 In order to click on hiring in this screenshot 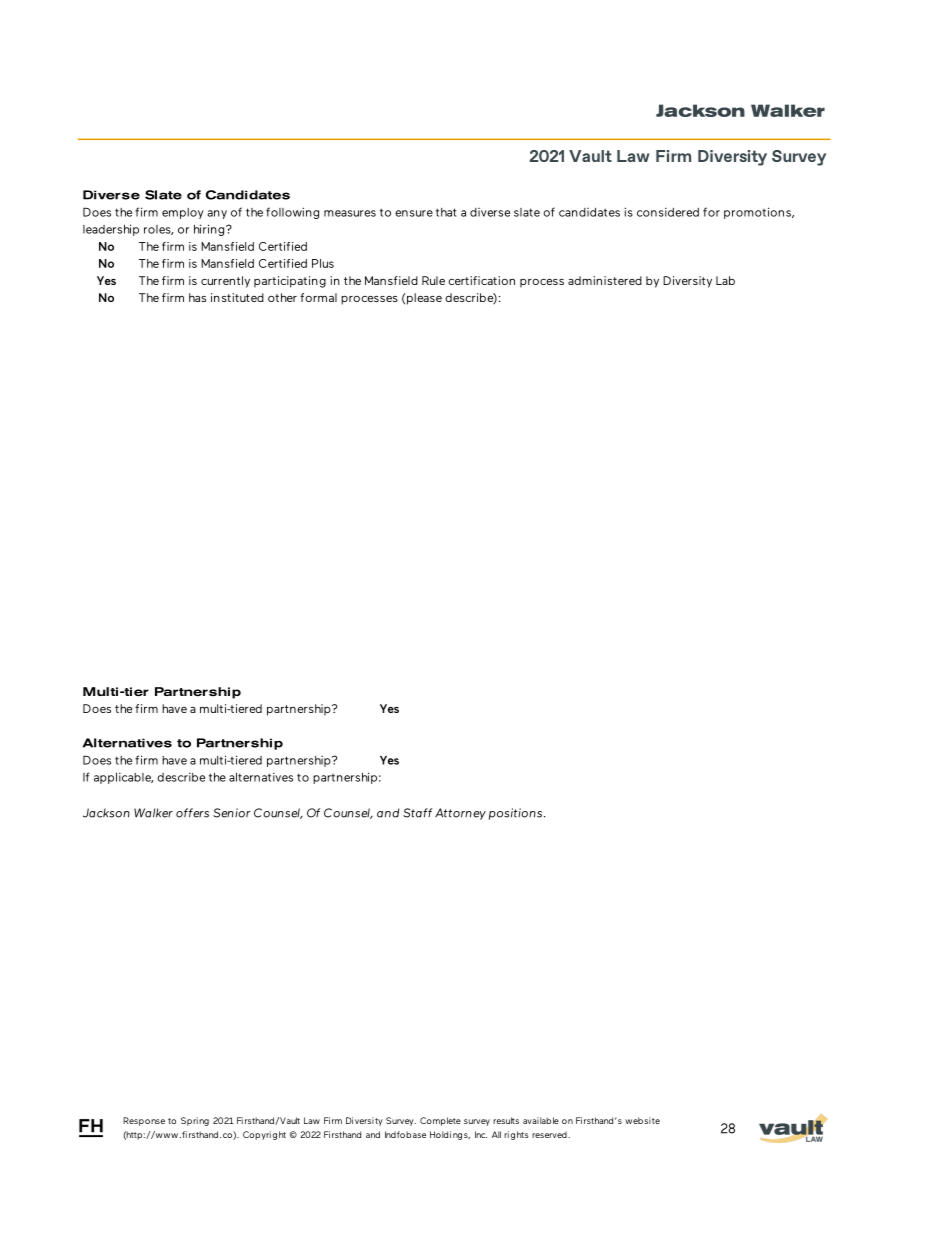, I will do `click(210, 230)`.
